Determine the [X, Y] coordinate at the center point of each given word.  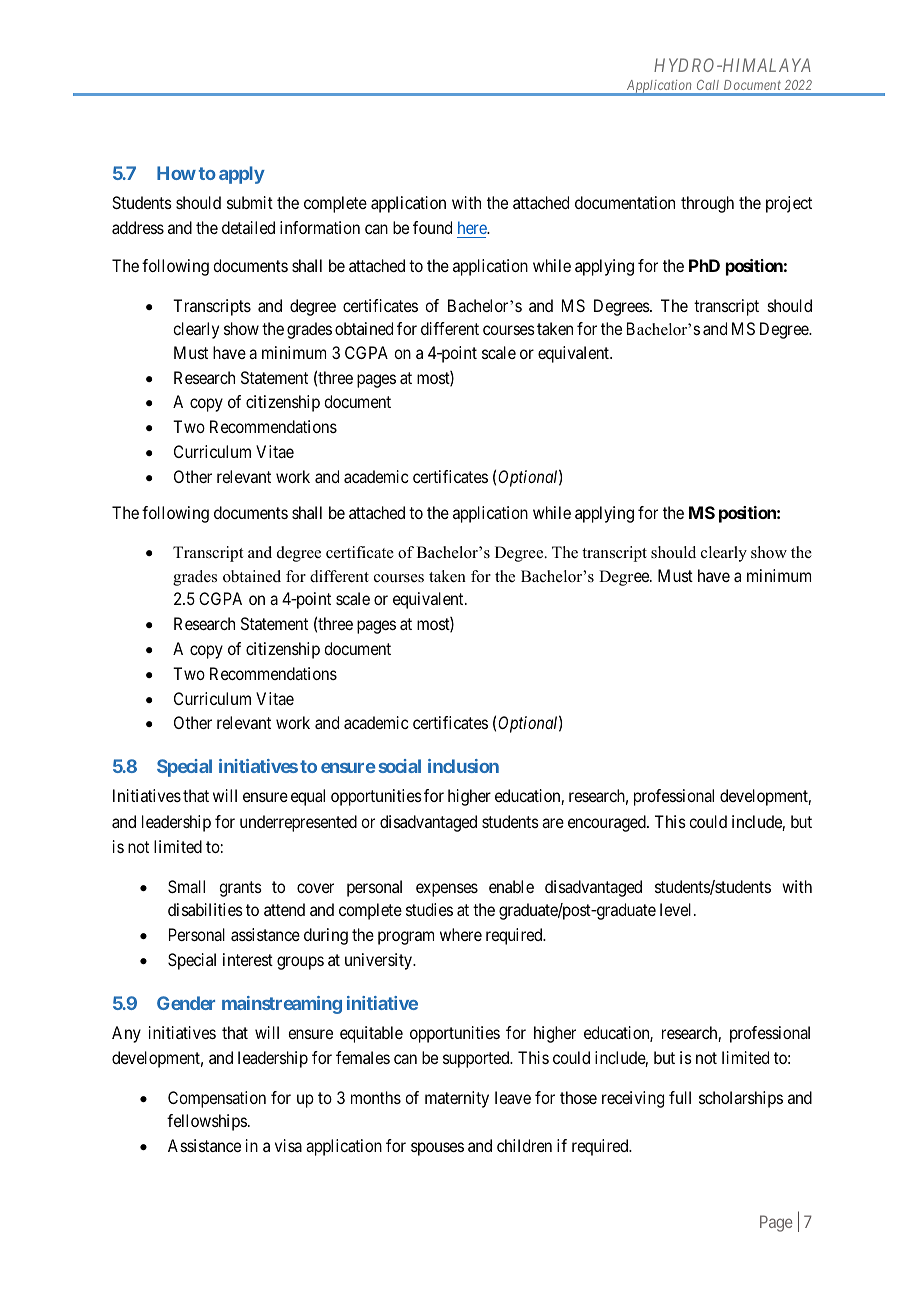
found [432, 227]
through [707, 204]
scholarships [741, 1099]
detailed [248, 227]
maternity [457, 1099]
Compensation [217, 1099]
